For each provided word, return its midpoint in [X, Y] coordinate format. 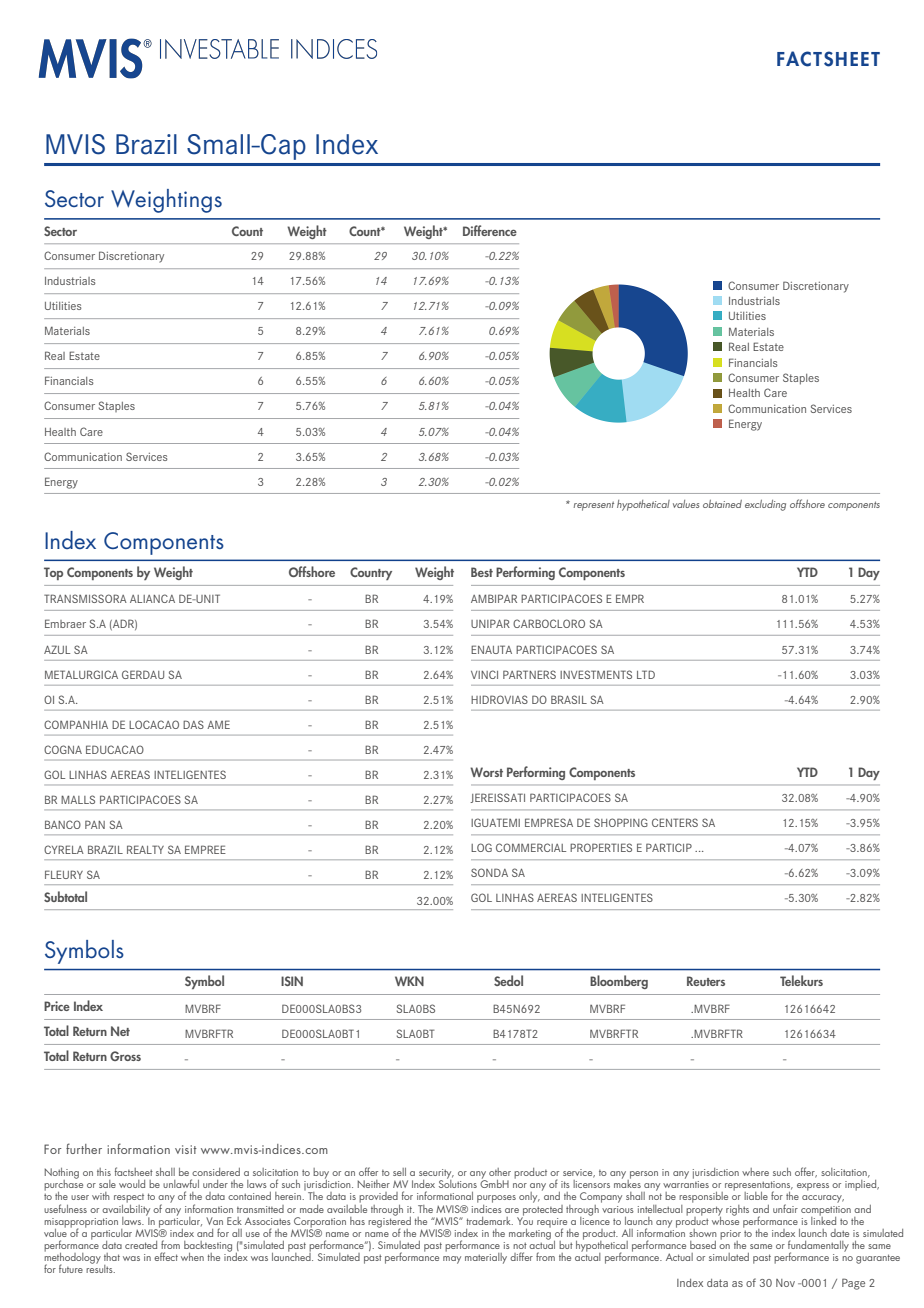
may [452, 1260]
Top [53, 573]
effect [166, 1256]
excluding [765, 505]
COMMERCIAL [531, 847]
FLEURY [64, 874]
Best [482, 572]
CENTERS [675, 822]
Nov [785, 1283]
